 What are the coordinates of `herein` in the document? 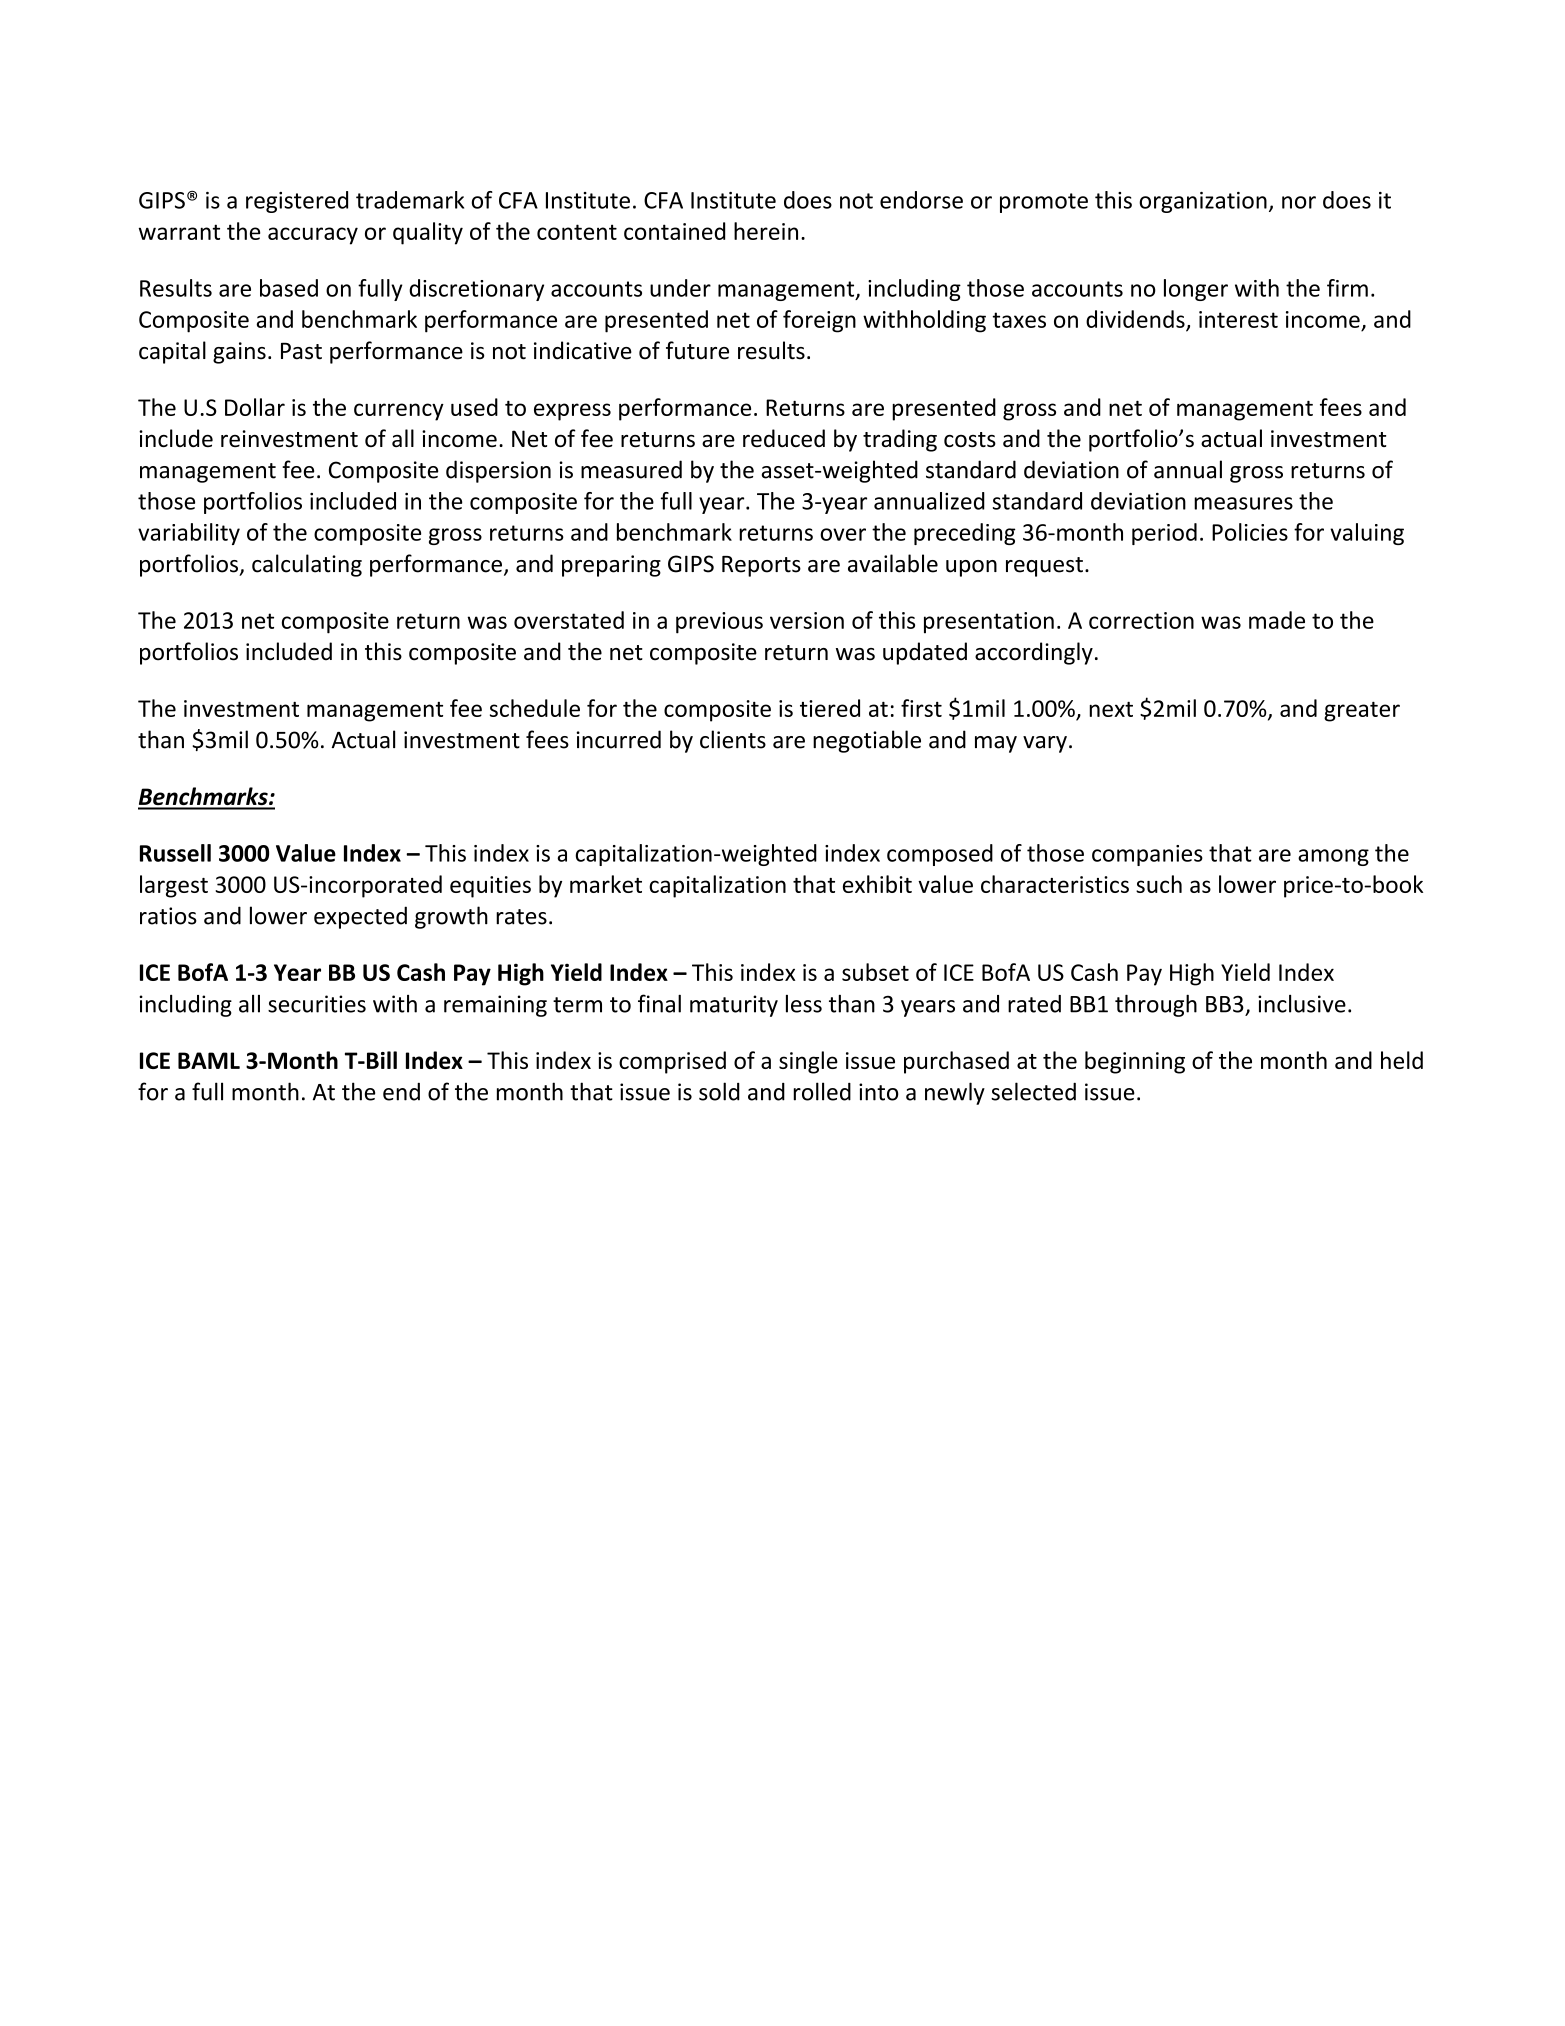 It's located at (766, 231).
